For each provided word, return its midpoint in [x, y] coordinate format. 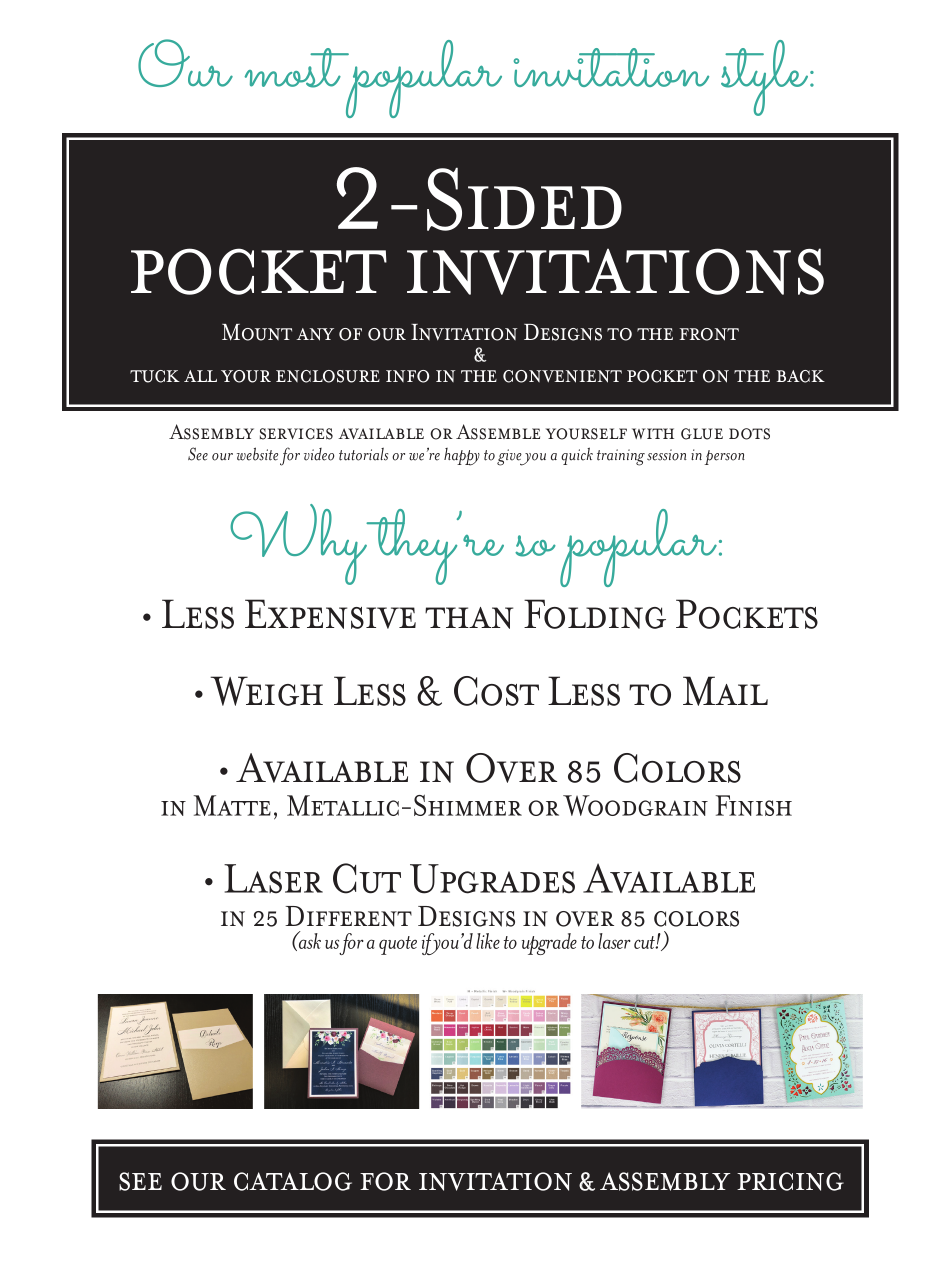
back [801, 376]
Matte [232, 805]
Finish [754, 805]
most [298, 69]
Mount [257, 332]
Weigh [266, 691]
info [407, 376]
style [766, 78]
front [709, 334]
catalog [293, 1181]
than [469, 618]
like [488, 941]
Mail [725, 691]
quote [398, 945]
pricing [790, 1181]
